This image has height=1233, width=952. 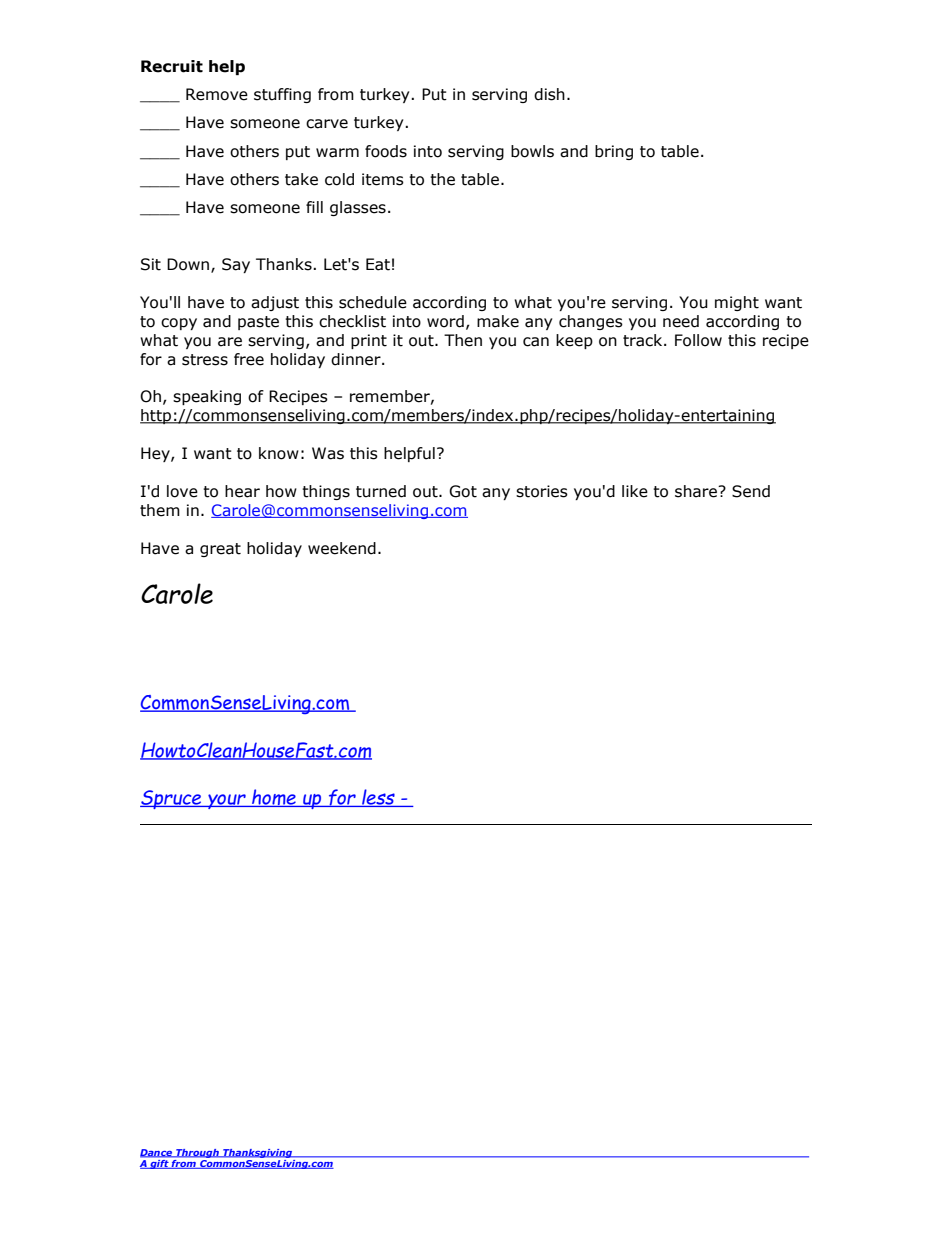 What do you see at coordinates (614, 152) in the image?
I see `bring` at bounding box center [614, 152].
